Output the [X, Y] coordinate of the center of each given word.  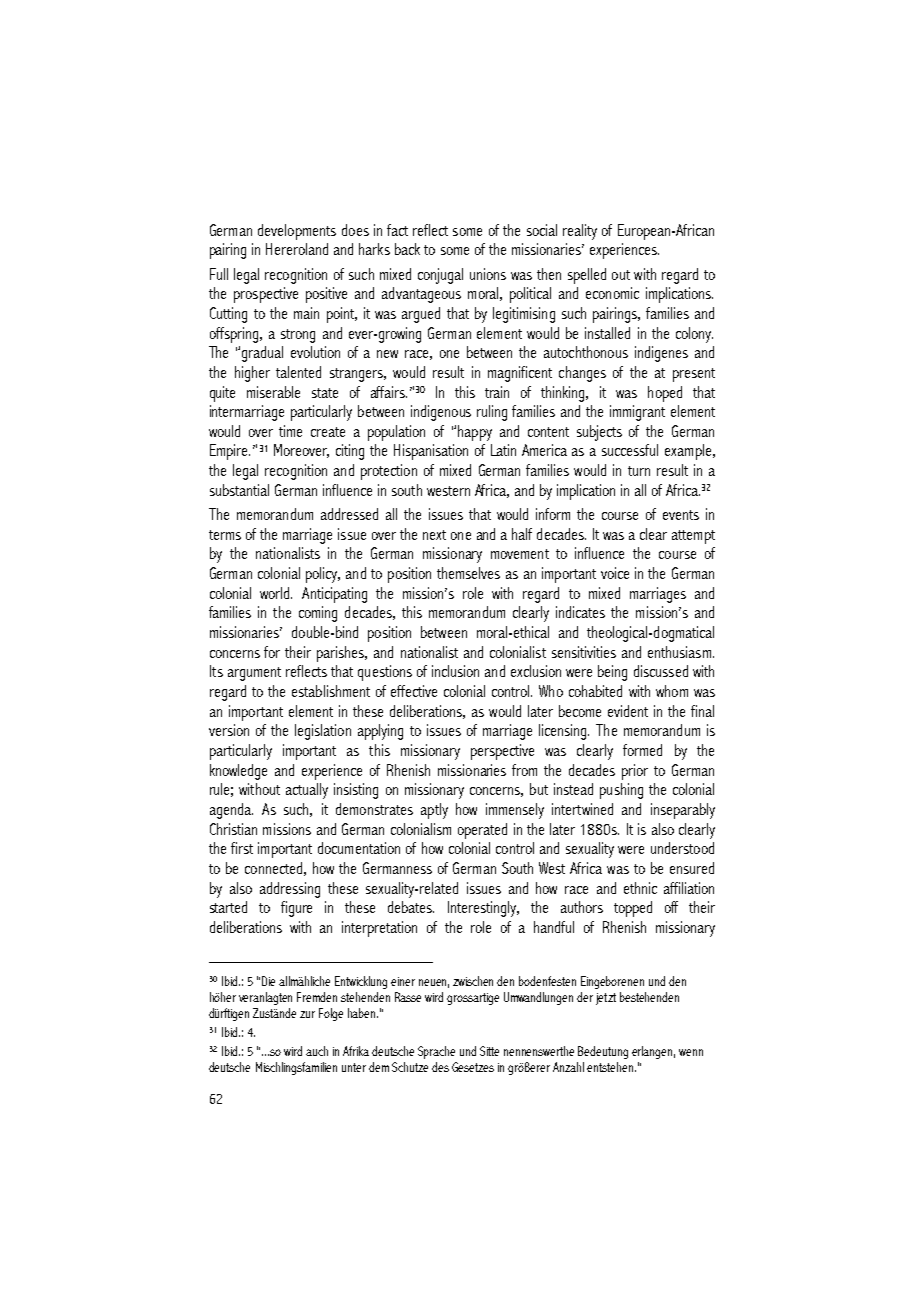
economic [612, 293]
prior [635, 772]
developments [297, 232]
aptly [434, 811]
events [681, 515]
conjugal [440, 276]
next [434, 535]
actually [307, 791]
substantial [239, 490]
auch [317, 1051]
